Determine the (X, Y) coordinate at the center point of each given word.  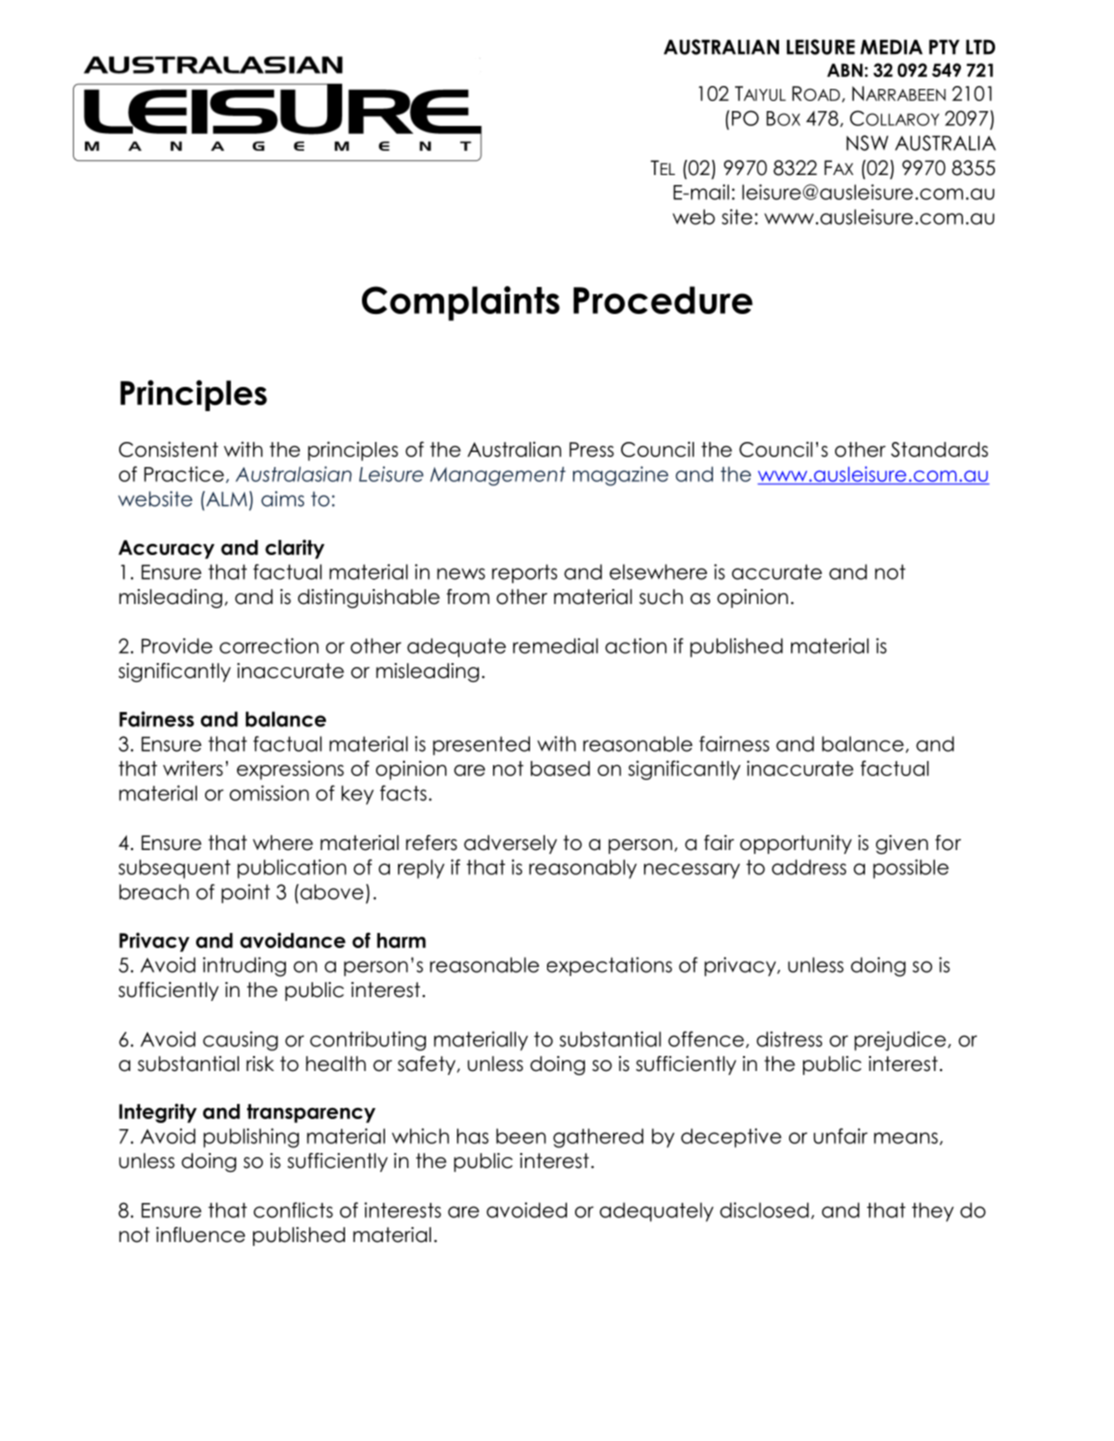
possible (911, 869)
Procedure (663, 300)
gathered (598, 1138)
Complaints (461, 303)
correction (269, 646)
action (636, 646)
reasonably (583, 869)
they (933, 1212)
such (661, 597)
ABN (845, 70)
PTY (944, 47)
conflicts (293, 1210)
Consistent (168, 449)
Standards (939, 449)
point (245, 893)
